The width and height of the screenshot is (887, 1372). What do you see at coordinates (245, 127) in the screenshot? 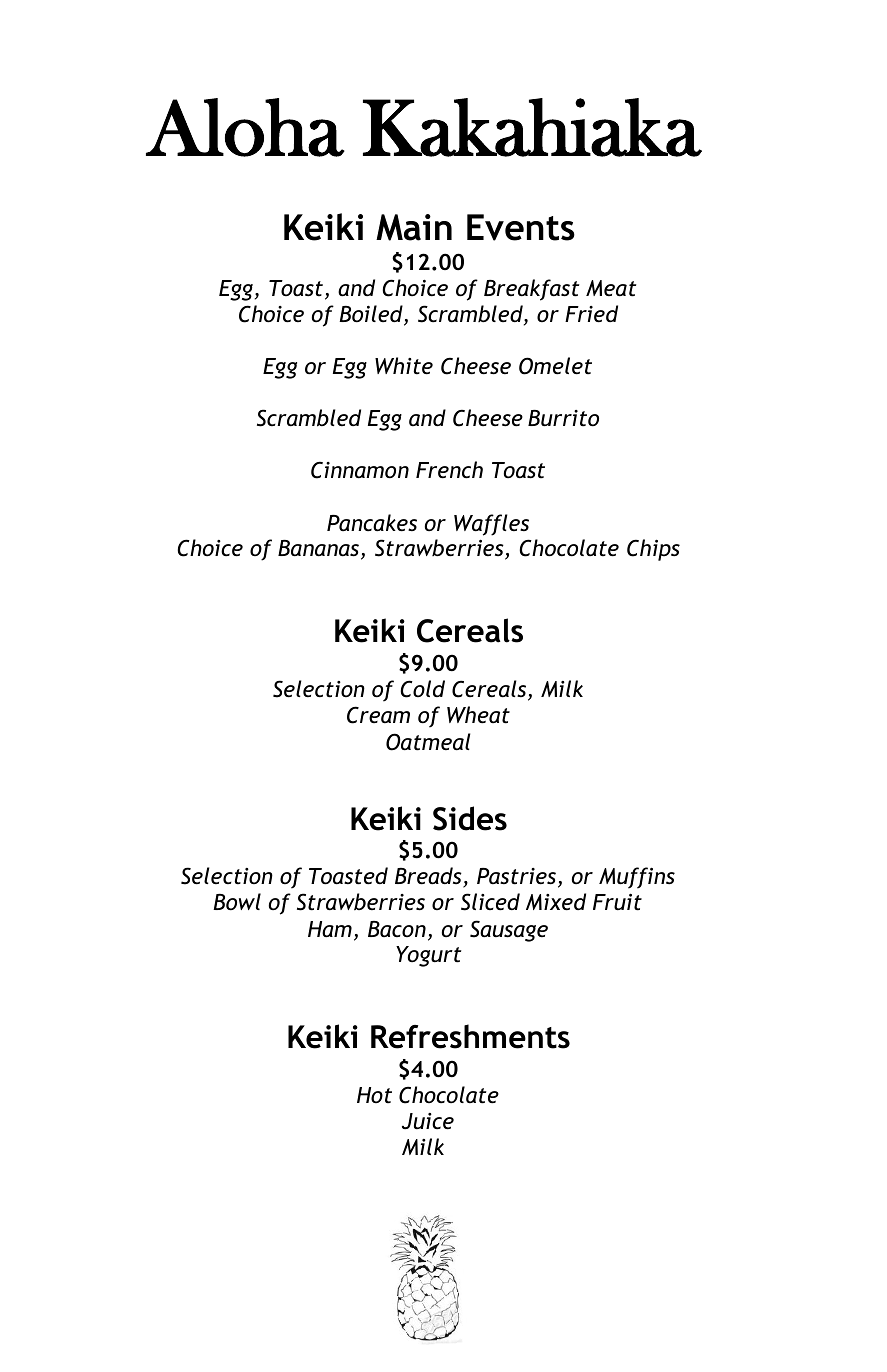
I see `Aloha` at bounding box center [245, 127].
